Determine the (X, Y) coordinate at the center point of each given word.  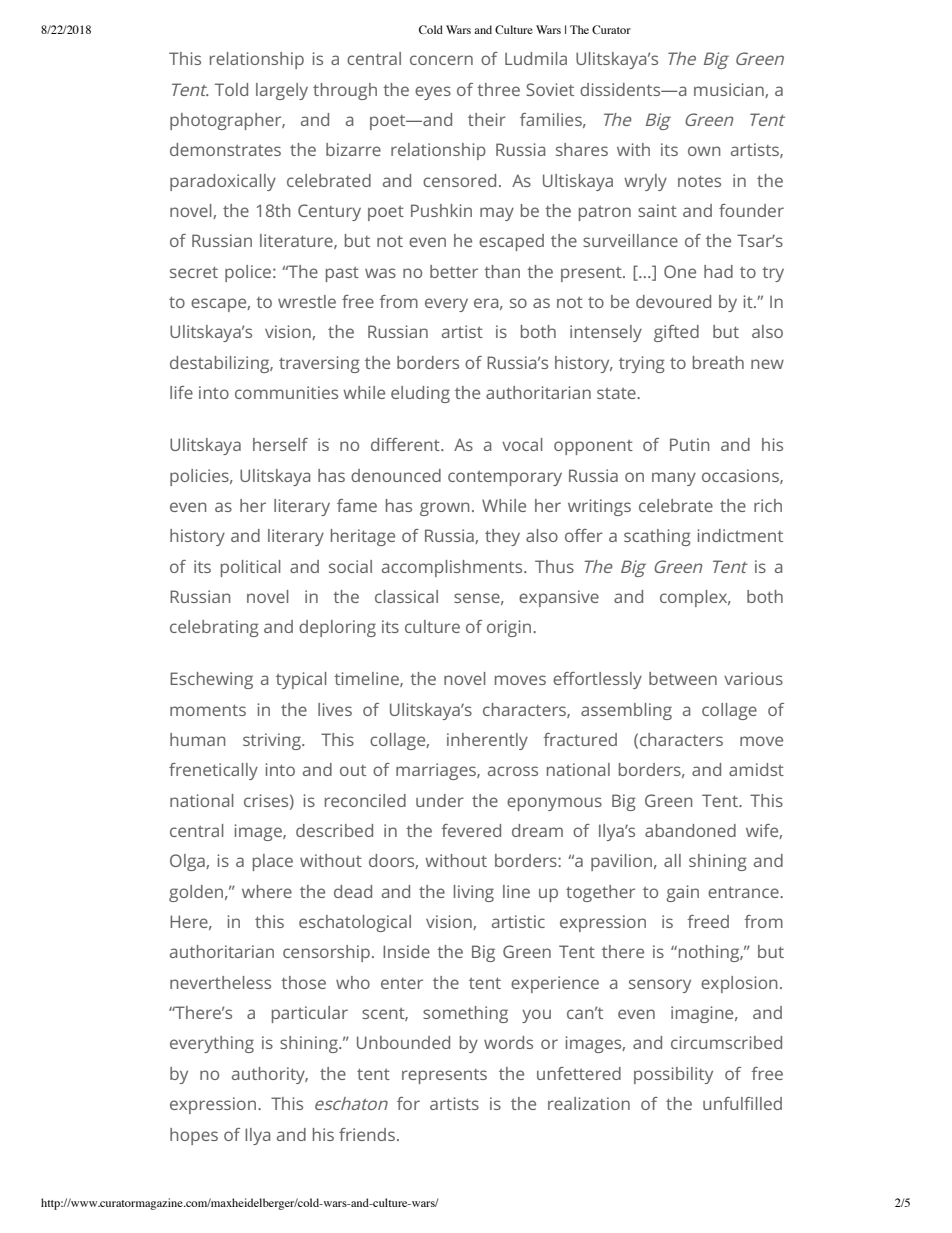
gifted (676, 333)
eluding (420, 394)
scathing (657, 537)
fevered (471, 830)
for (408, 1103)
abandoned (690, 830)
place (273, 862)
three (498, 89)
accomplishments (453, 568)
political (250, 568)
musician (730, 90)
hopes (194, 1136)
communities (286, 392)
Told (231, 89)
